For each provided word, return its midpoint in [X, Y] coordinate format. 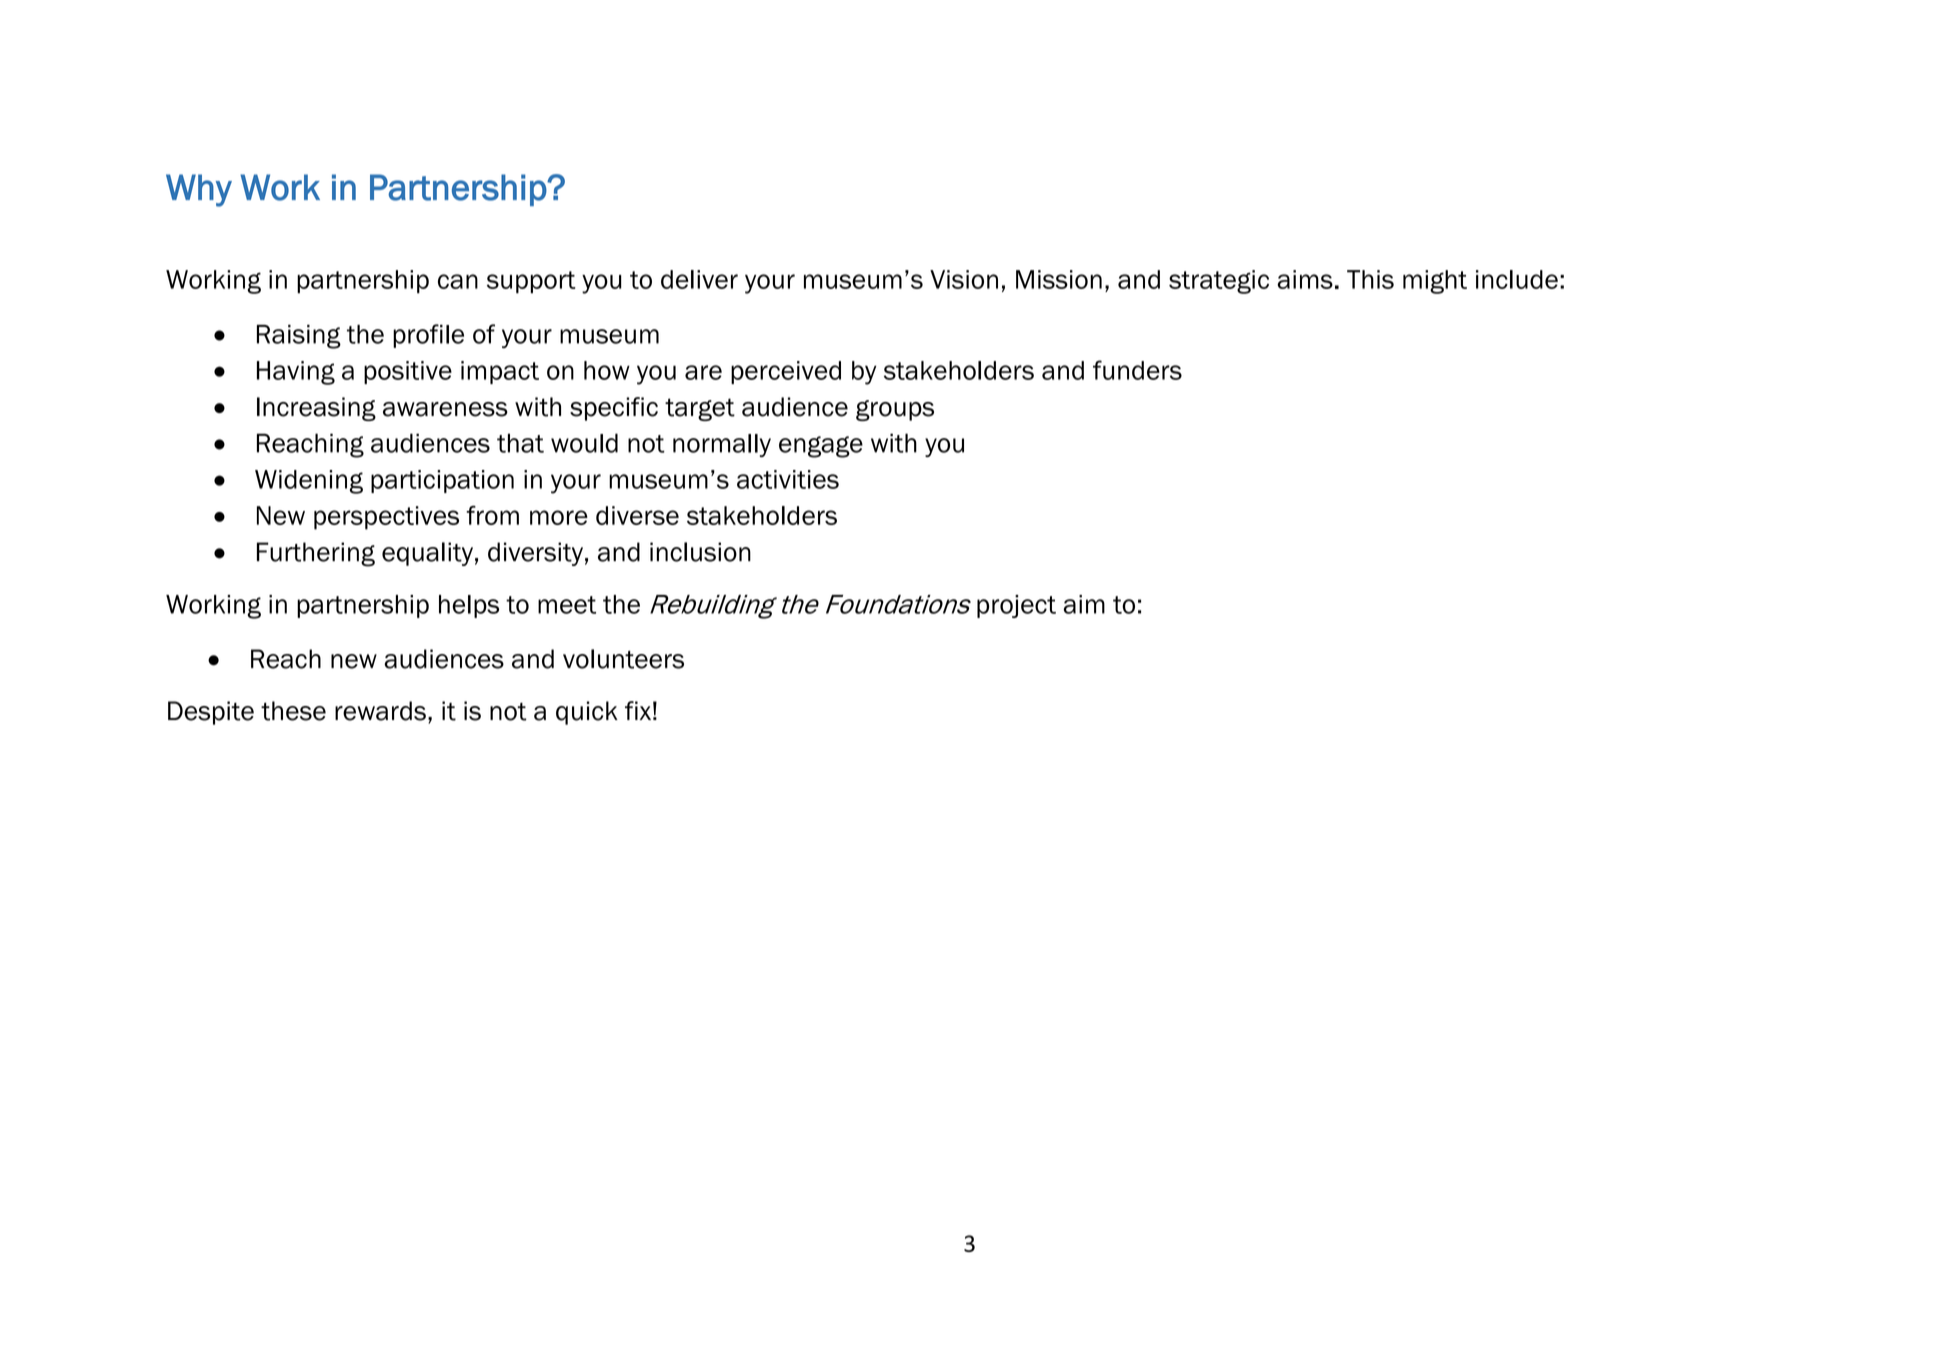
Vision [964, 279]
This [1370, 279]
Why [199, 190]
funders [1137, 370]
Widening [309, 482]
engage [821, 447]
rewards [380, 711]
